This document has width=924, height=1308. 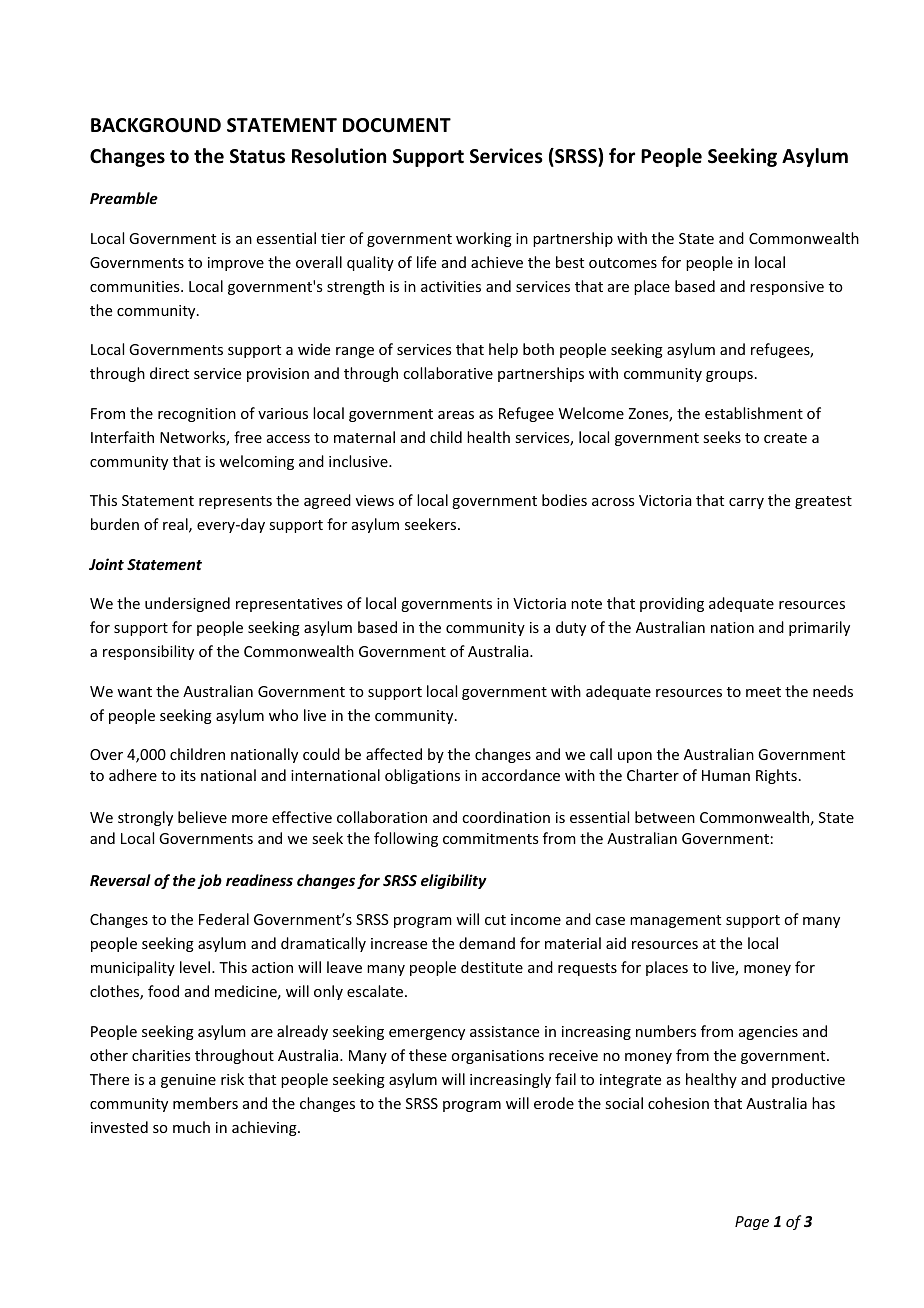 I want to click on erode, so click(x=554, y=1103).
